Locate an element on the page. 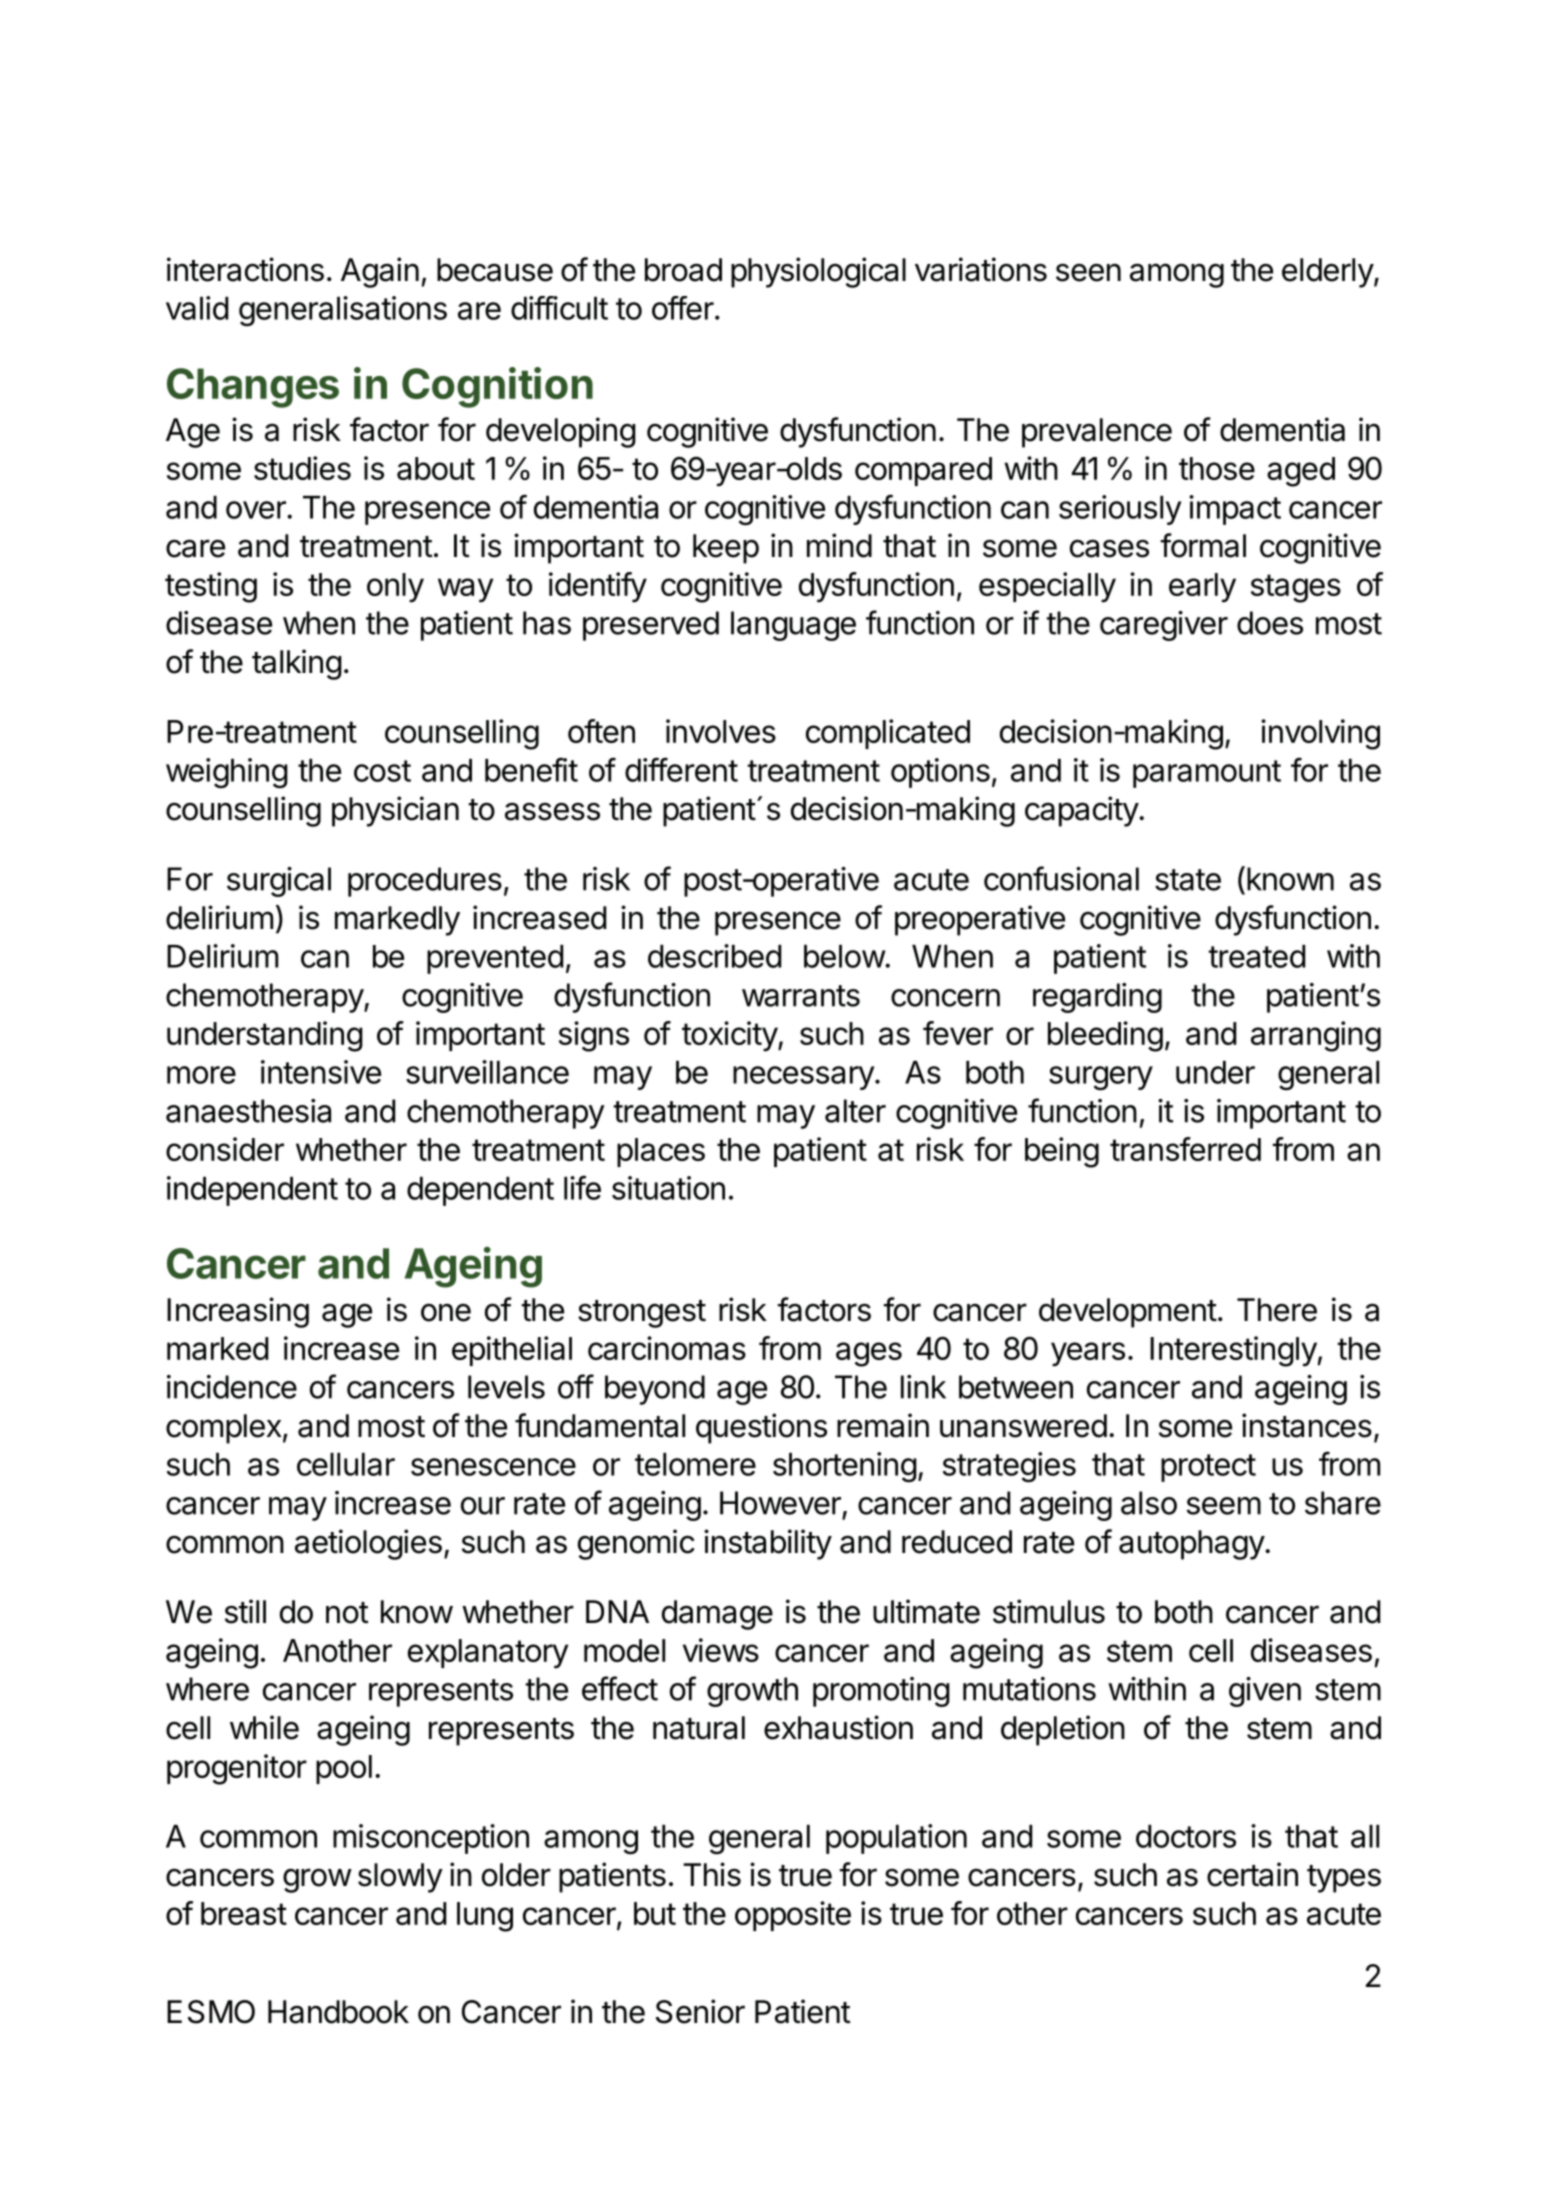  warrants is located at coordinates (801, 996).
